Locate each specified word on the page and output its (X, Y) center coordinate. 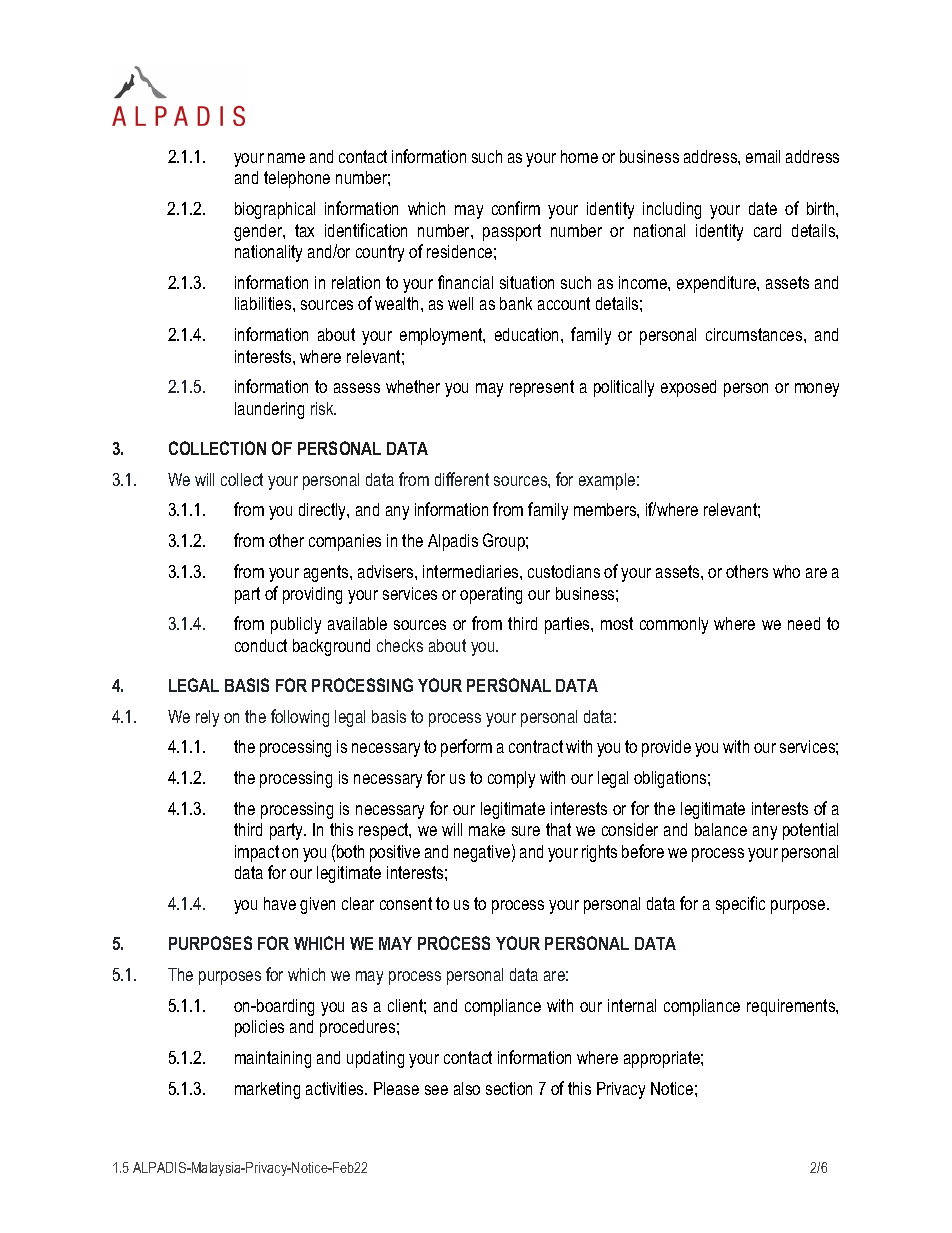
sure (526, 831)
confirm (516, 208)
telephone (297, 179)
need (804, 623)
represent (542, 388)
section (509, 1088)
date (763, 208)
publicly (296, 625)
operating (491, 595)
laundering (269, 410)
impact (257, 853)
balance (721, 829)
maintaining (273, 1059)
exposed (688, 388)
